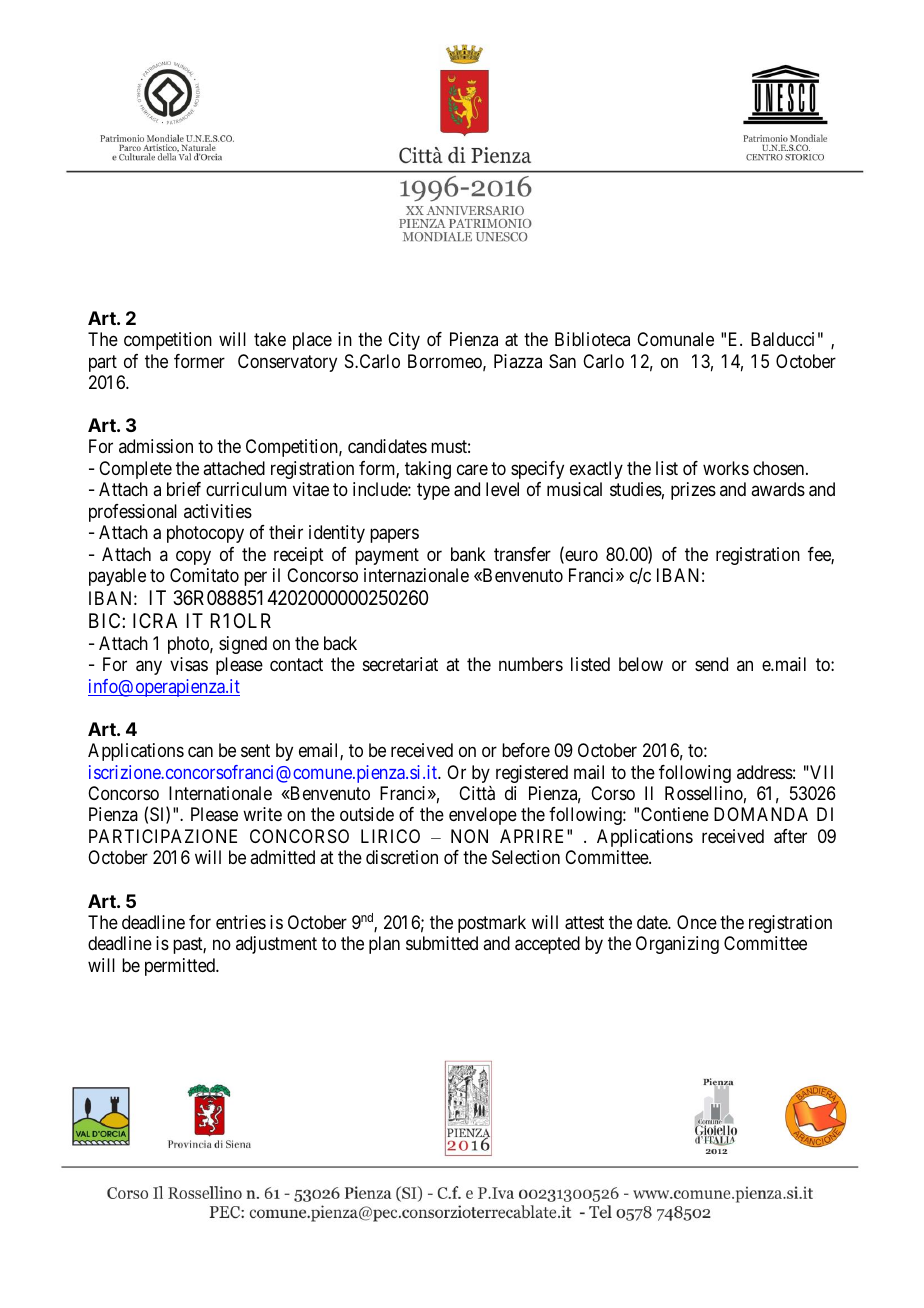  What do you see at coordinates (189, 664) in the screenshot?
I see `visas` at bounding box center [189, 664].
